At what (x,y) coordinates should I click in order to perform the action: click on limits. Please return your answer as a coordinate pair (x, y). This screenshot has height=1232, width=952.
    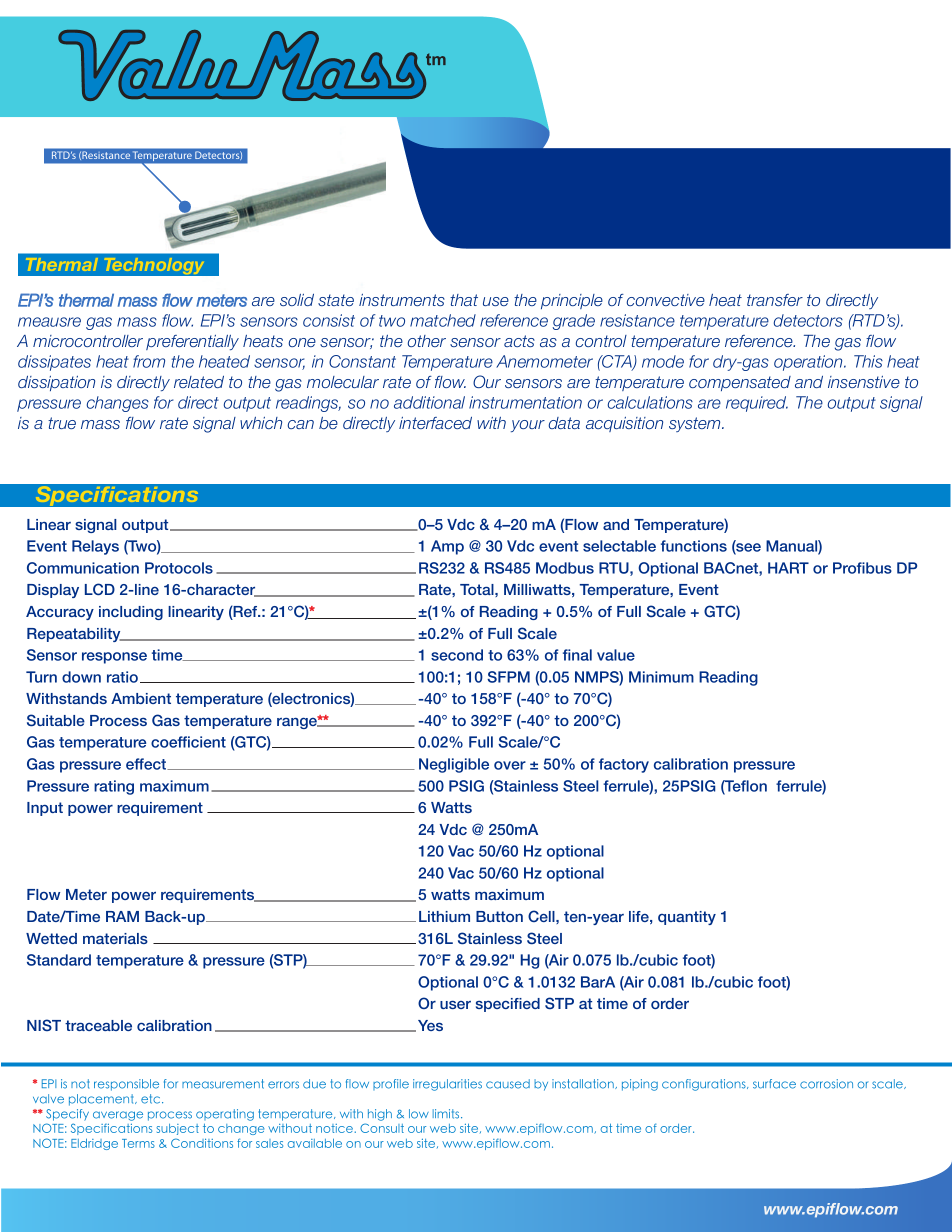
    Looking at the image, I should click on (447, 1114).
